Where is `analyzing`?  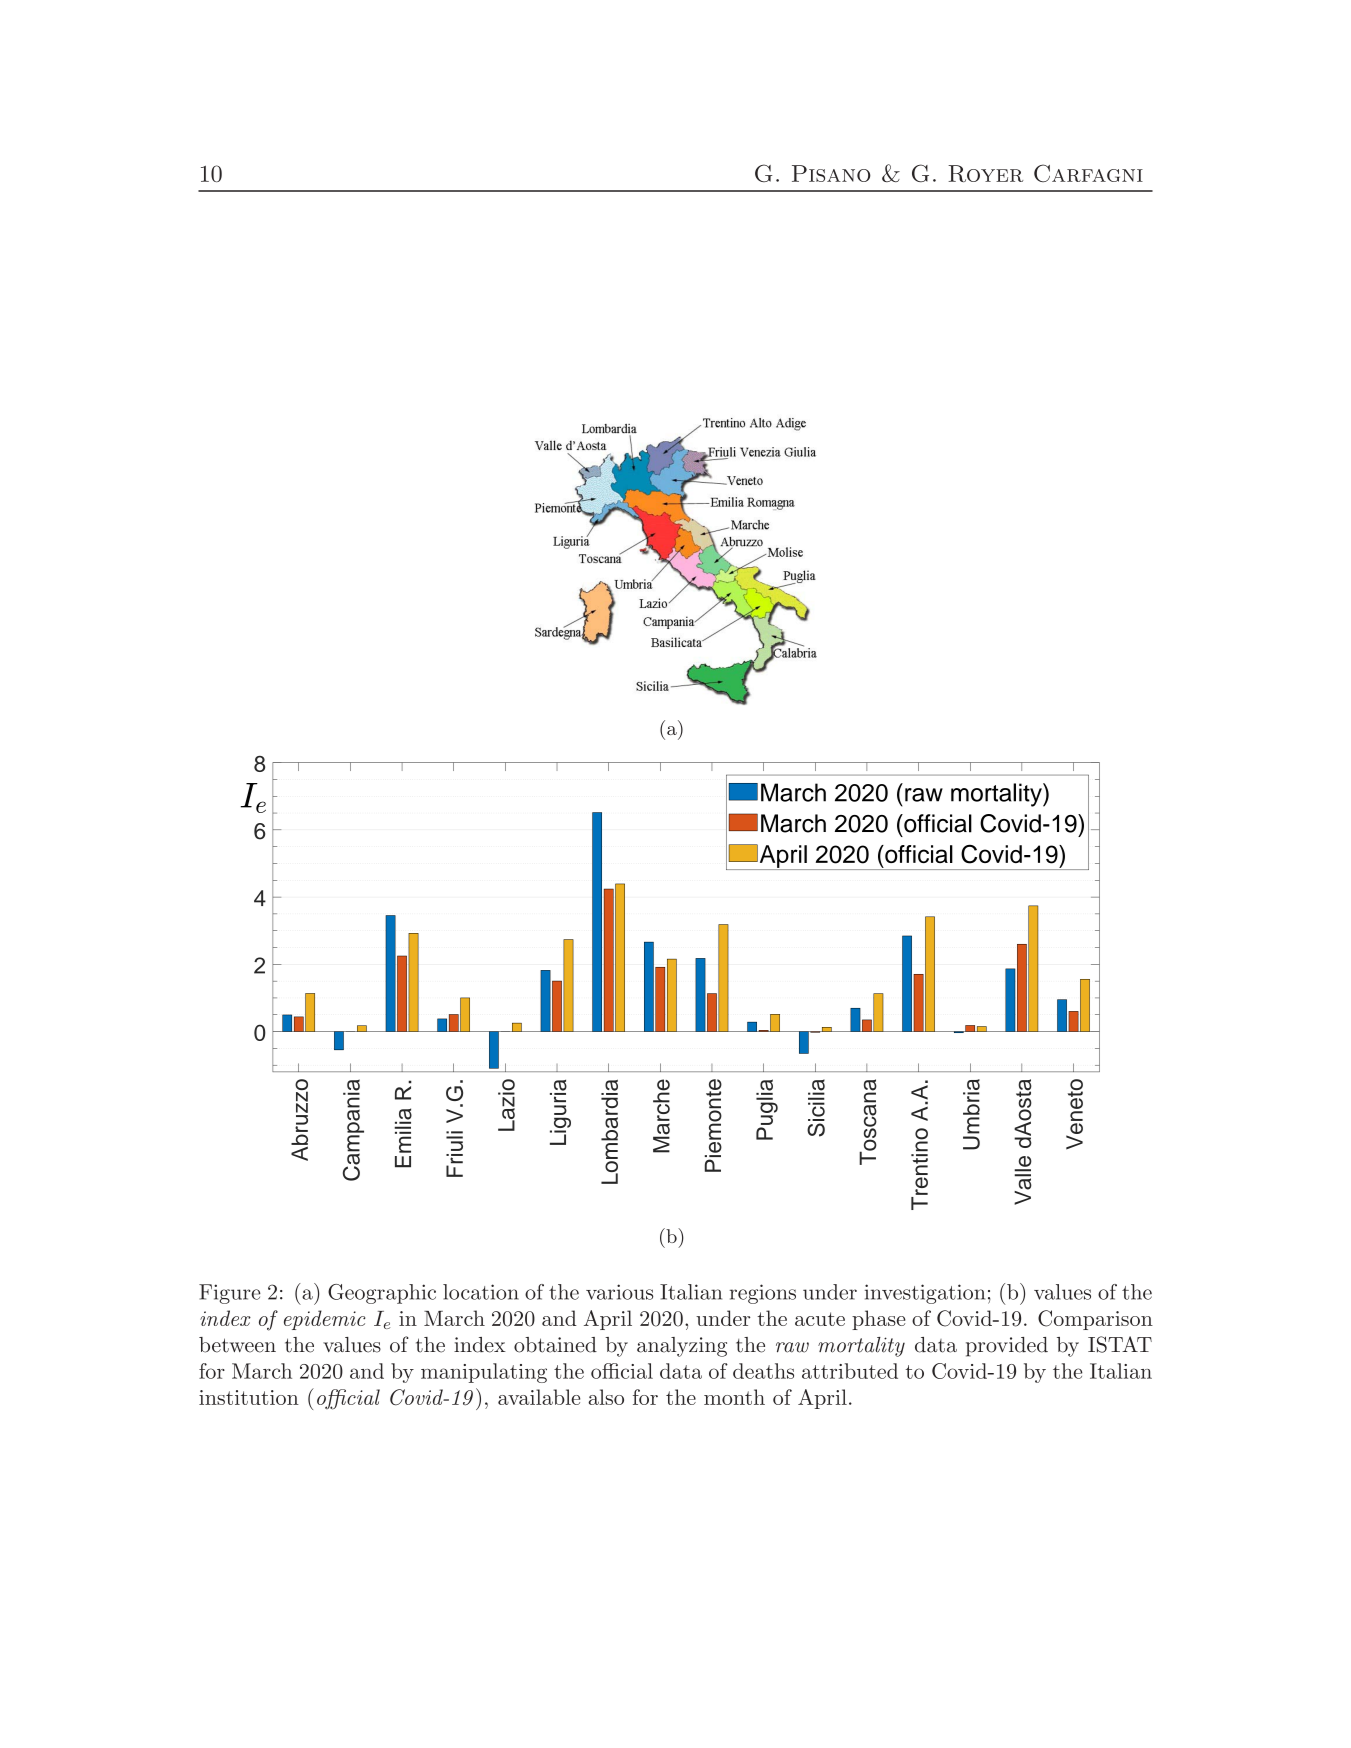
analyzing is located at coordinates (682, 1347).
